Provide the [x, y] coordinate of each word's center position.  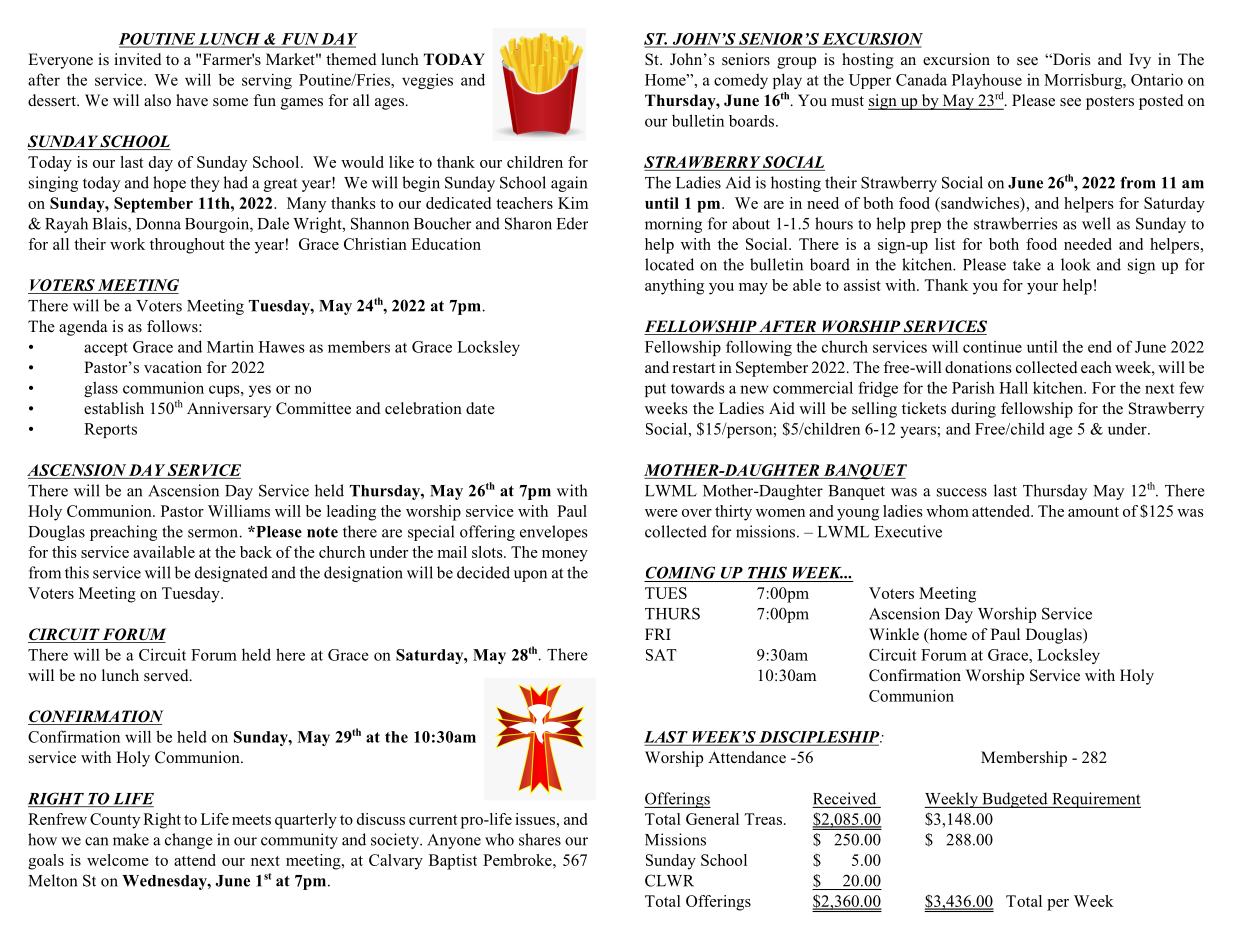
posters [1110, 103]
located [669, 264]
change [188, 841]
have [192, 100]
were [661, 513]
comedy [741, 81]
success [962, 492]
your [1042, 289]
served [167, 675]
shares [540, 839]
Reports [110, 430]
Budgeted [1015, 800]
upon [530, 576]
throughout [187, 246]
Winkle [894, 634]
